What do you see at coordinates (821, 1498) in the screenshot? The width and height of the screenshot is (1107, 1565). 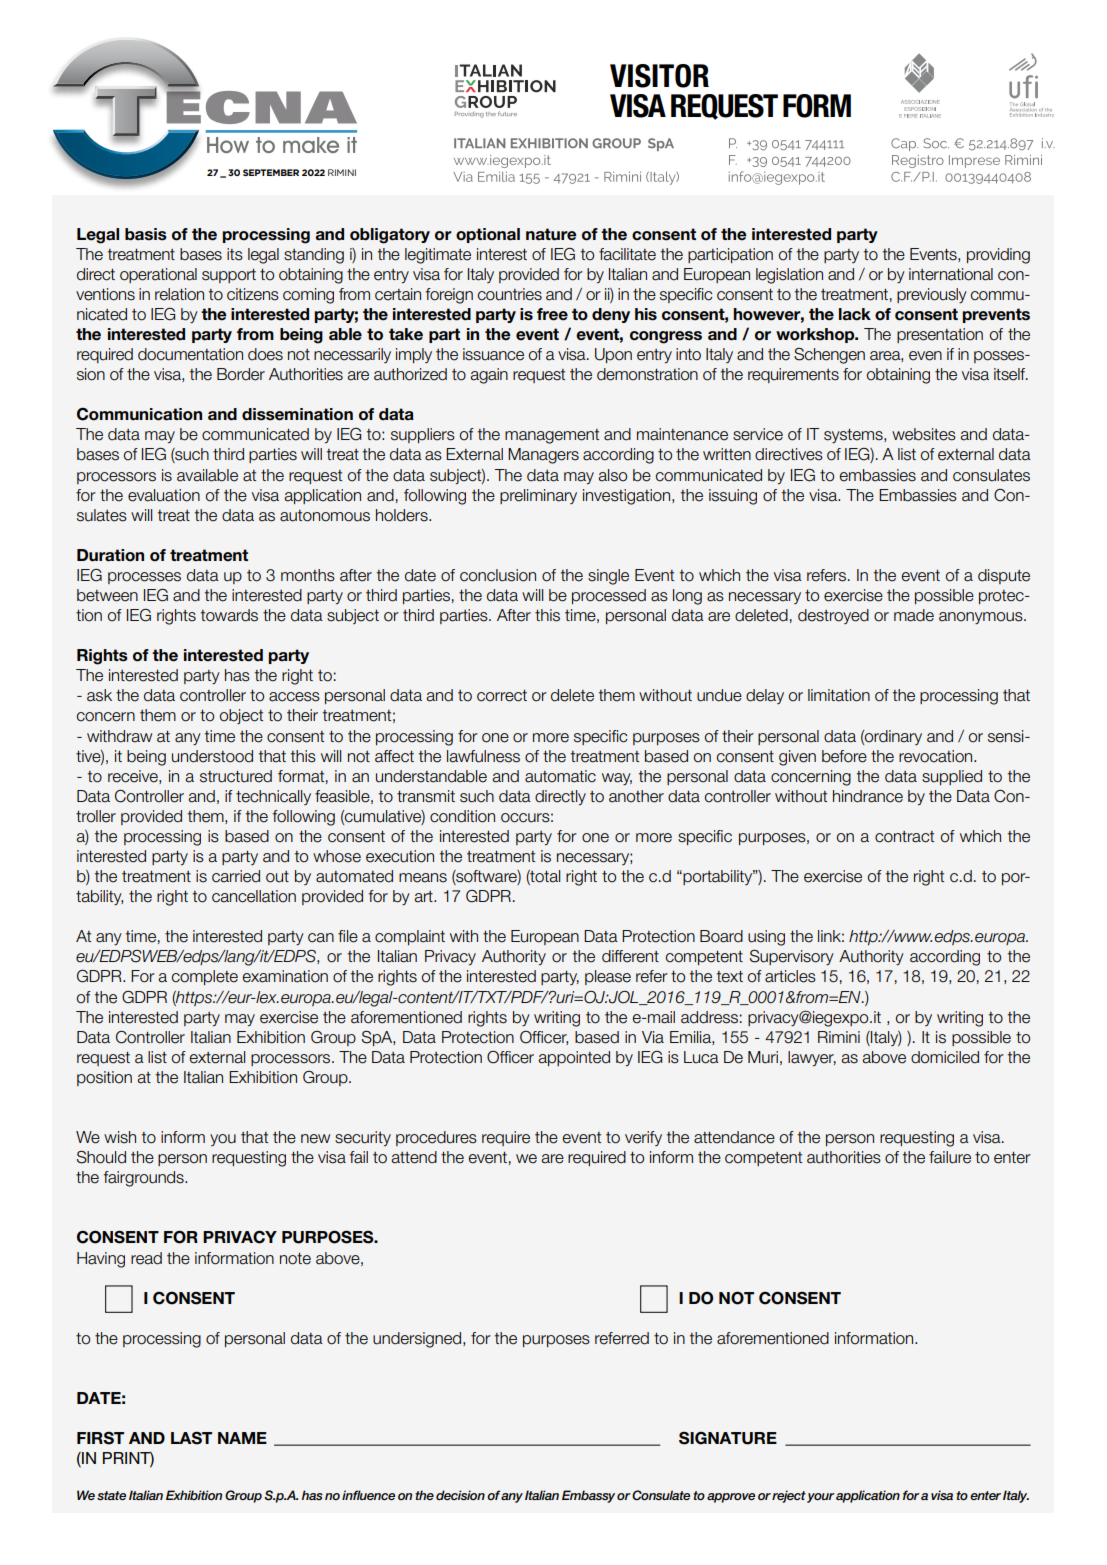 I see `your` at bounding box center [821, 1498].
